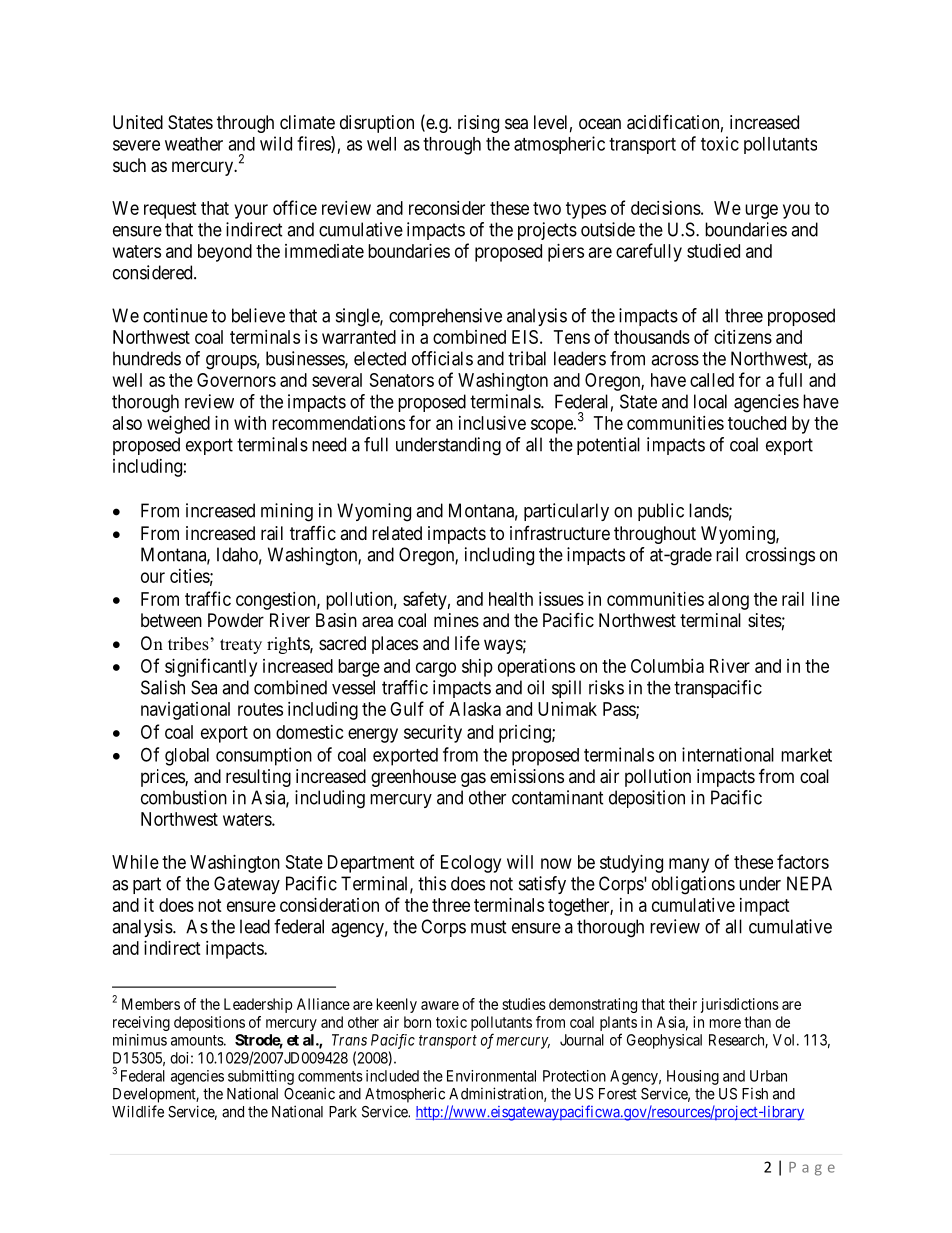 This image has height=1233, width=952. I want to click on rising, so click(478, 124).
